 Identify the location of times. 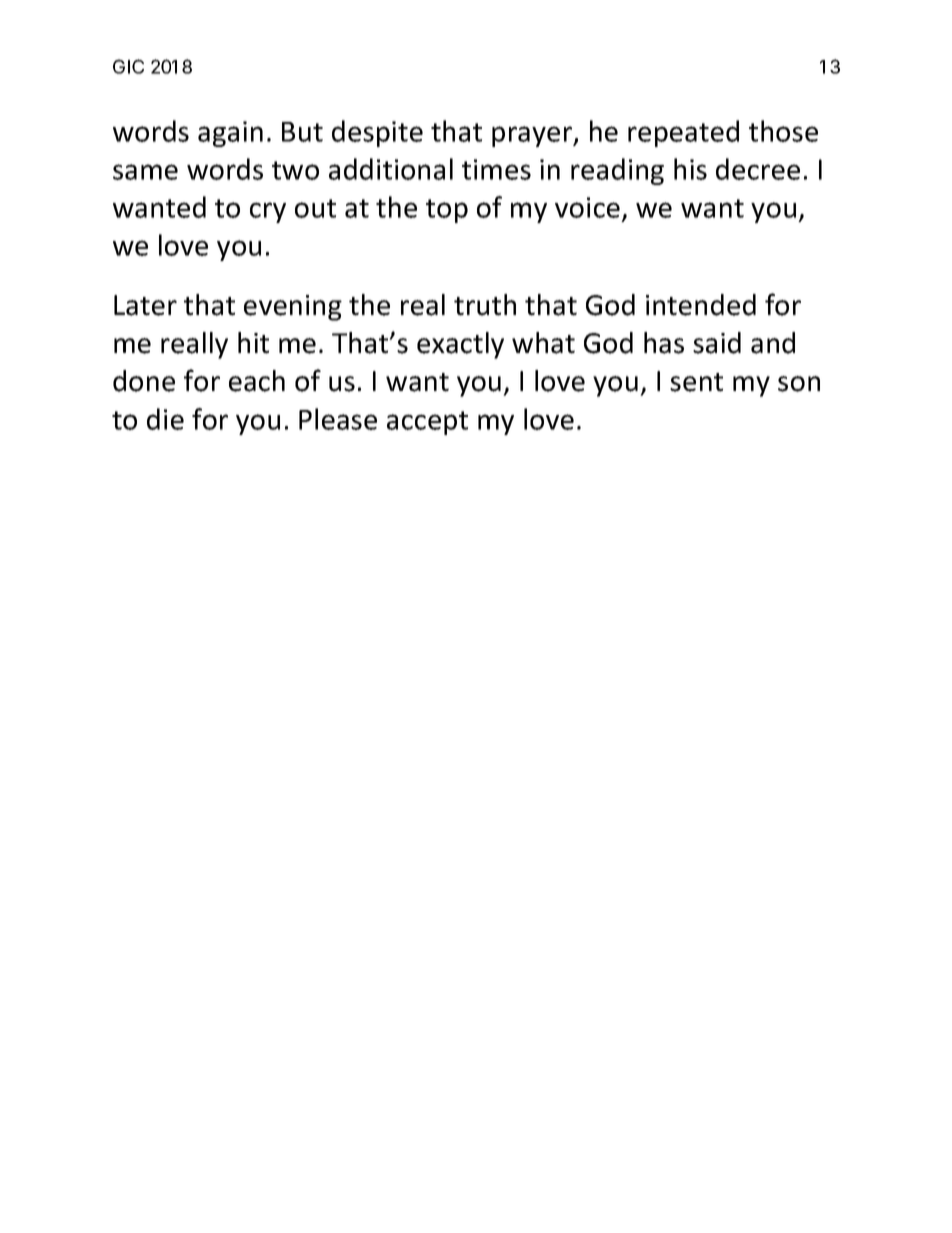
(496, 169).
